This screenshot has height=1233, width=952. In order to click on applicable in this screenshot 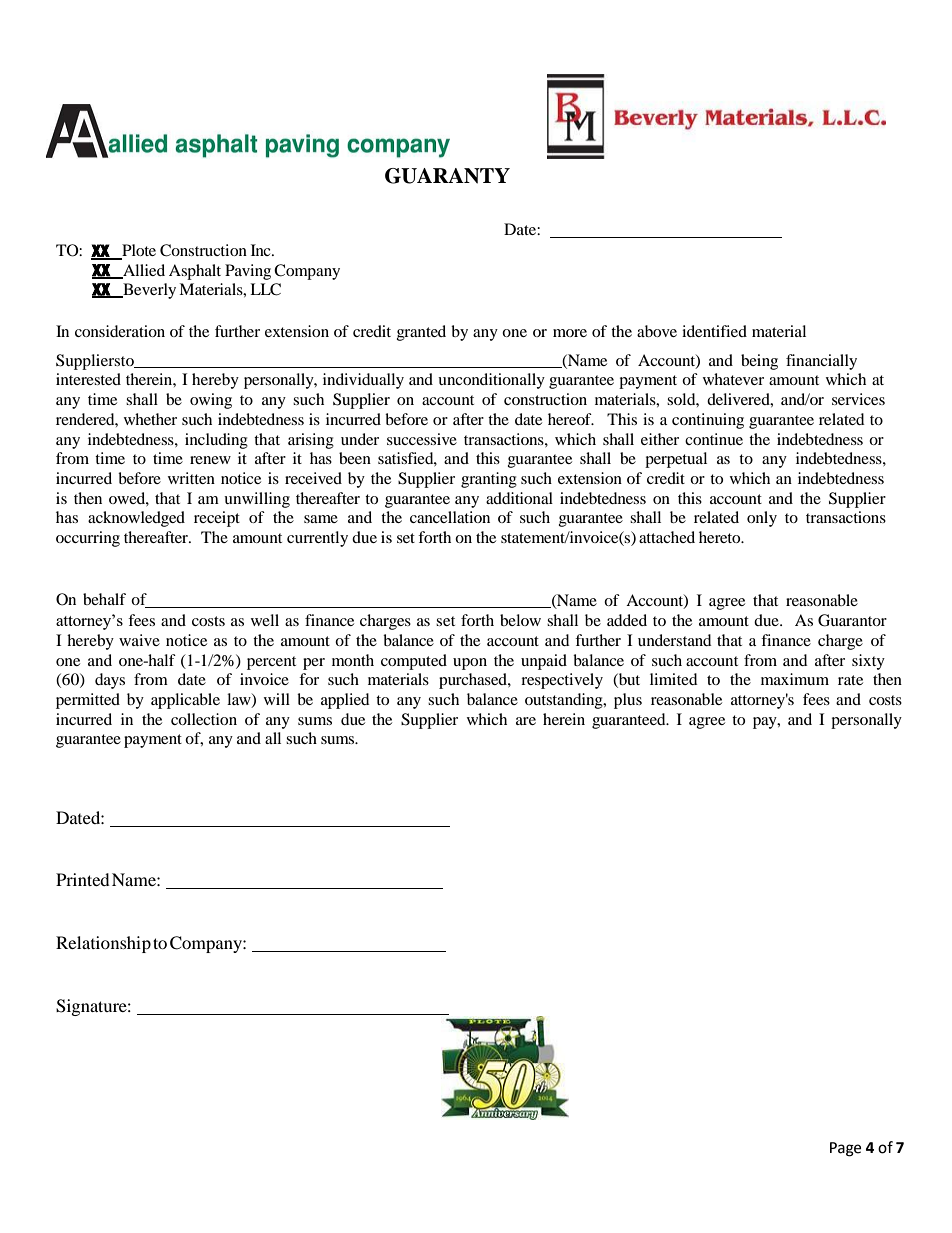, I will do `click(185, 701)`.
